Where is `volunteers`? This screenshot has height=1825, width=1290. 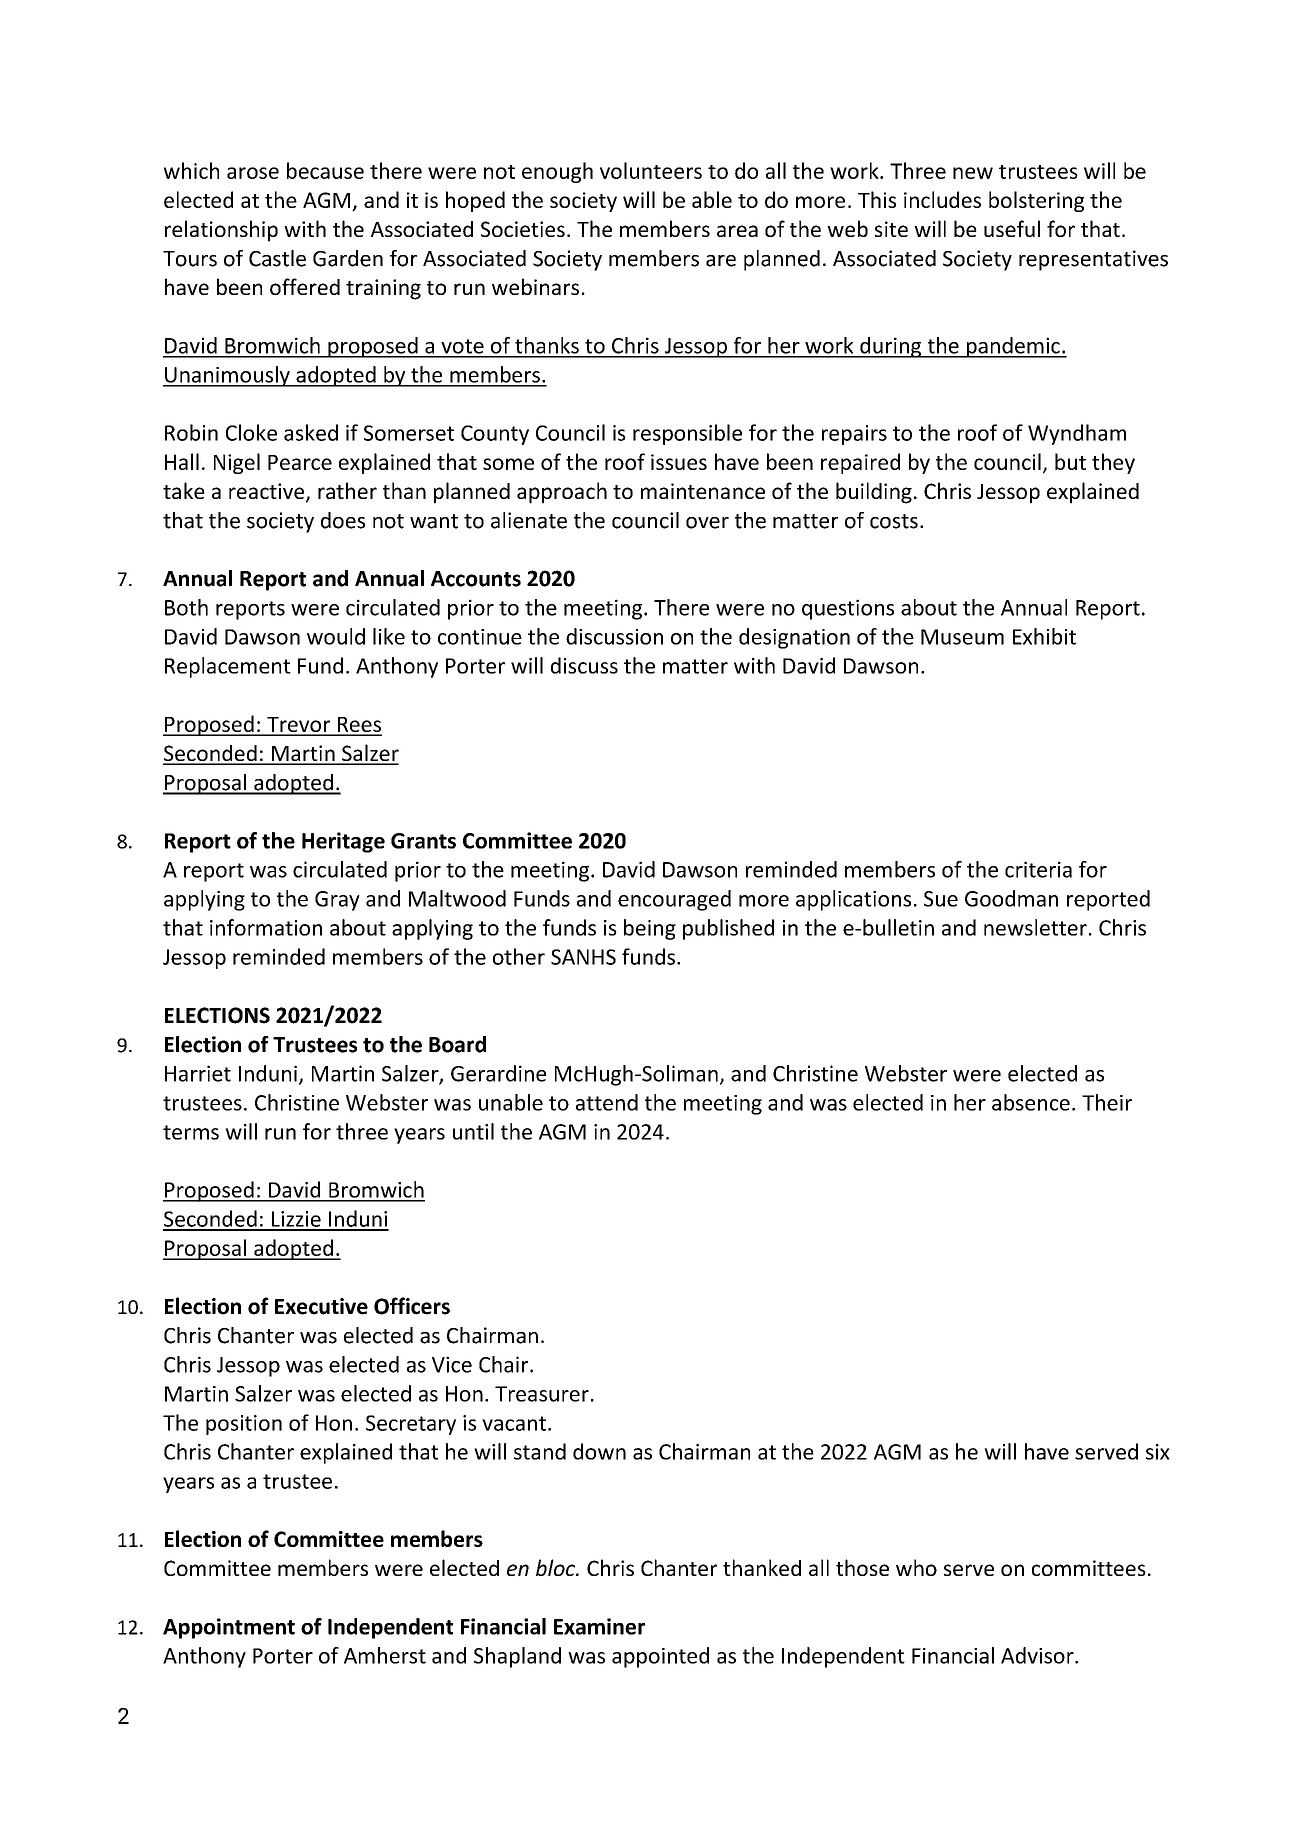 volunteers is located at coordinates (651, 170).
